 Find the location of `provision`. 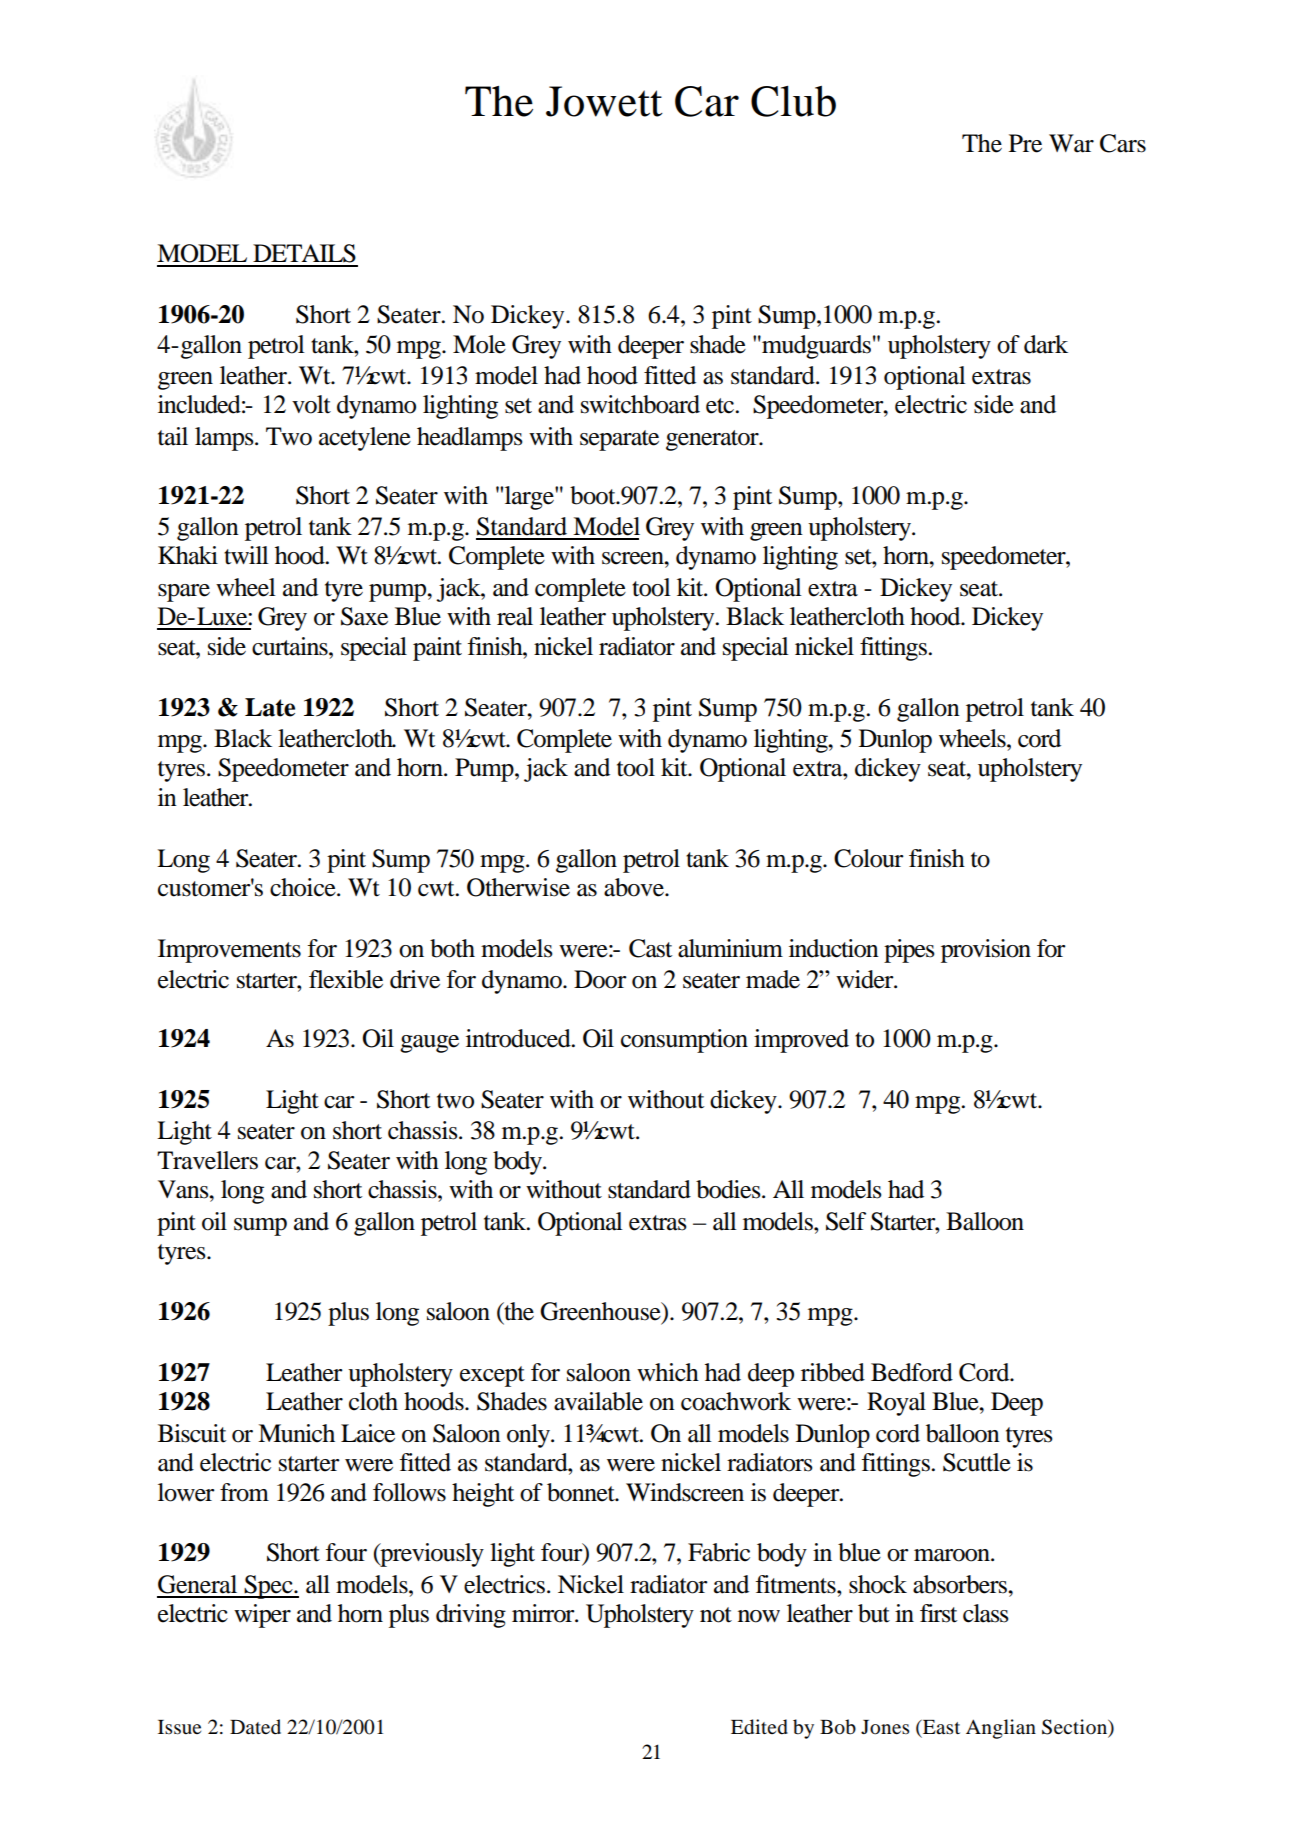

provision is located at coordinates (986, 951).
